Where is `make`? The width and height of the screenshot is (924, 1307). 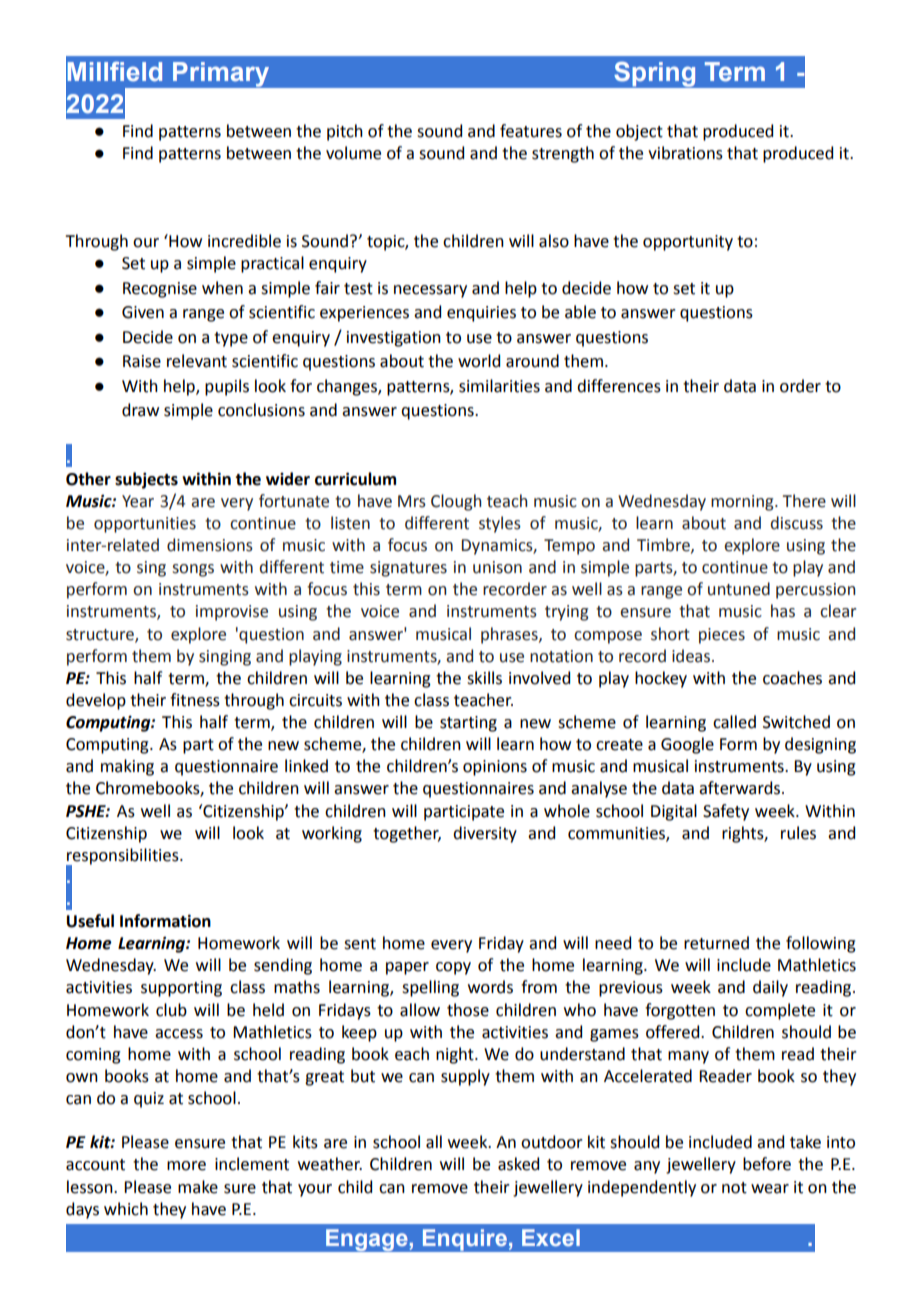
make is located at coordinates (198, 1187).
